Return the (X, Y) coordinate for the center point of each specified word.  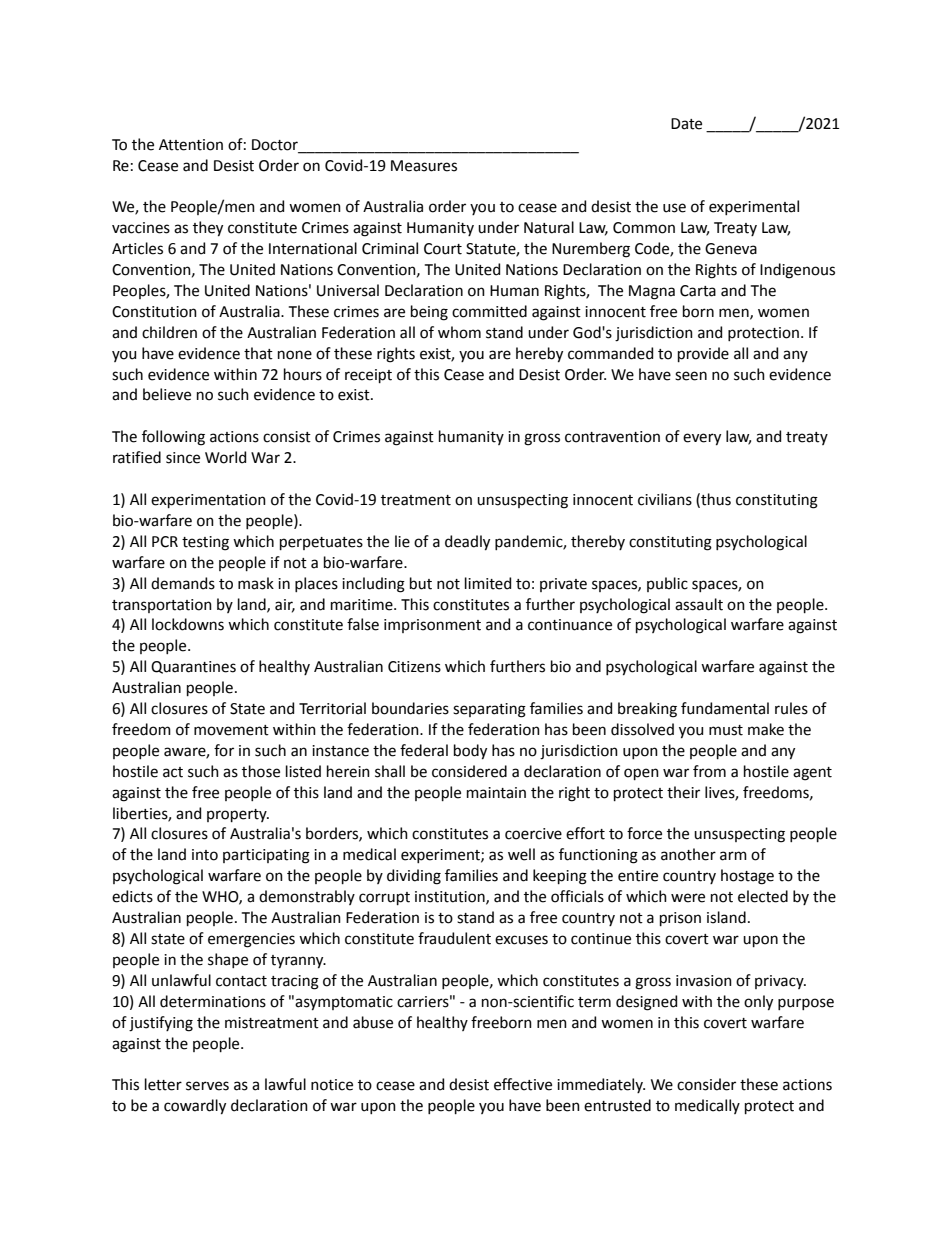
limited (488, 583)
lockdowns (188, 624)
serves (207, 1086)
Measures (424, 166)
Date (686, 124)
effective (523, 1084)
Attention (191, 145)
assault (699, 604)
